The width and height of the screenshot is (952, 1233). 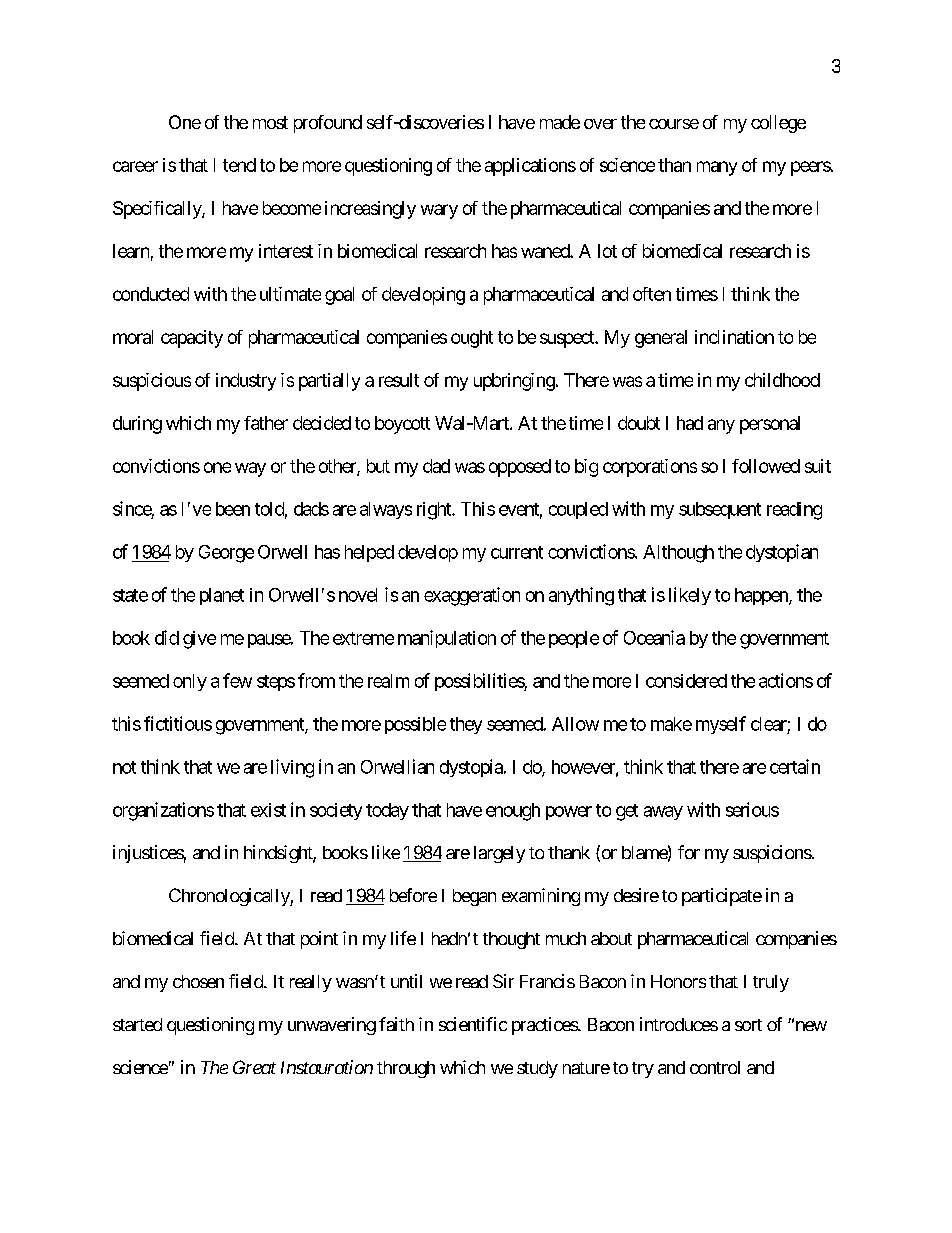 I want to click on Great, so click(x=254, y=1067).
